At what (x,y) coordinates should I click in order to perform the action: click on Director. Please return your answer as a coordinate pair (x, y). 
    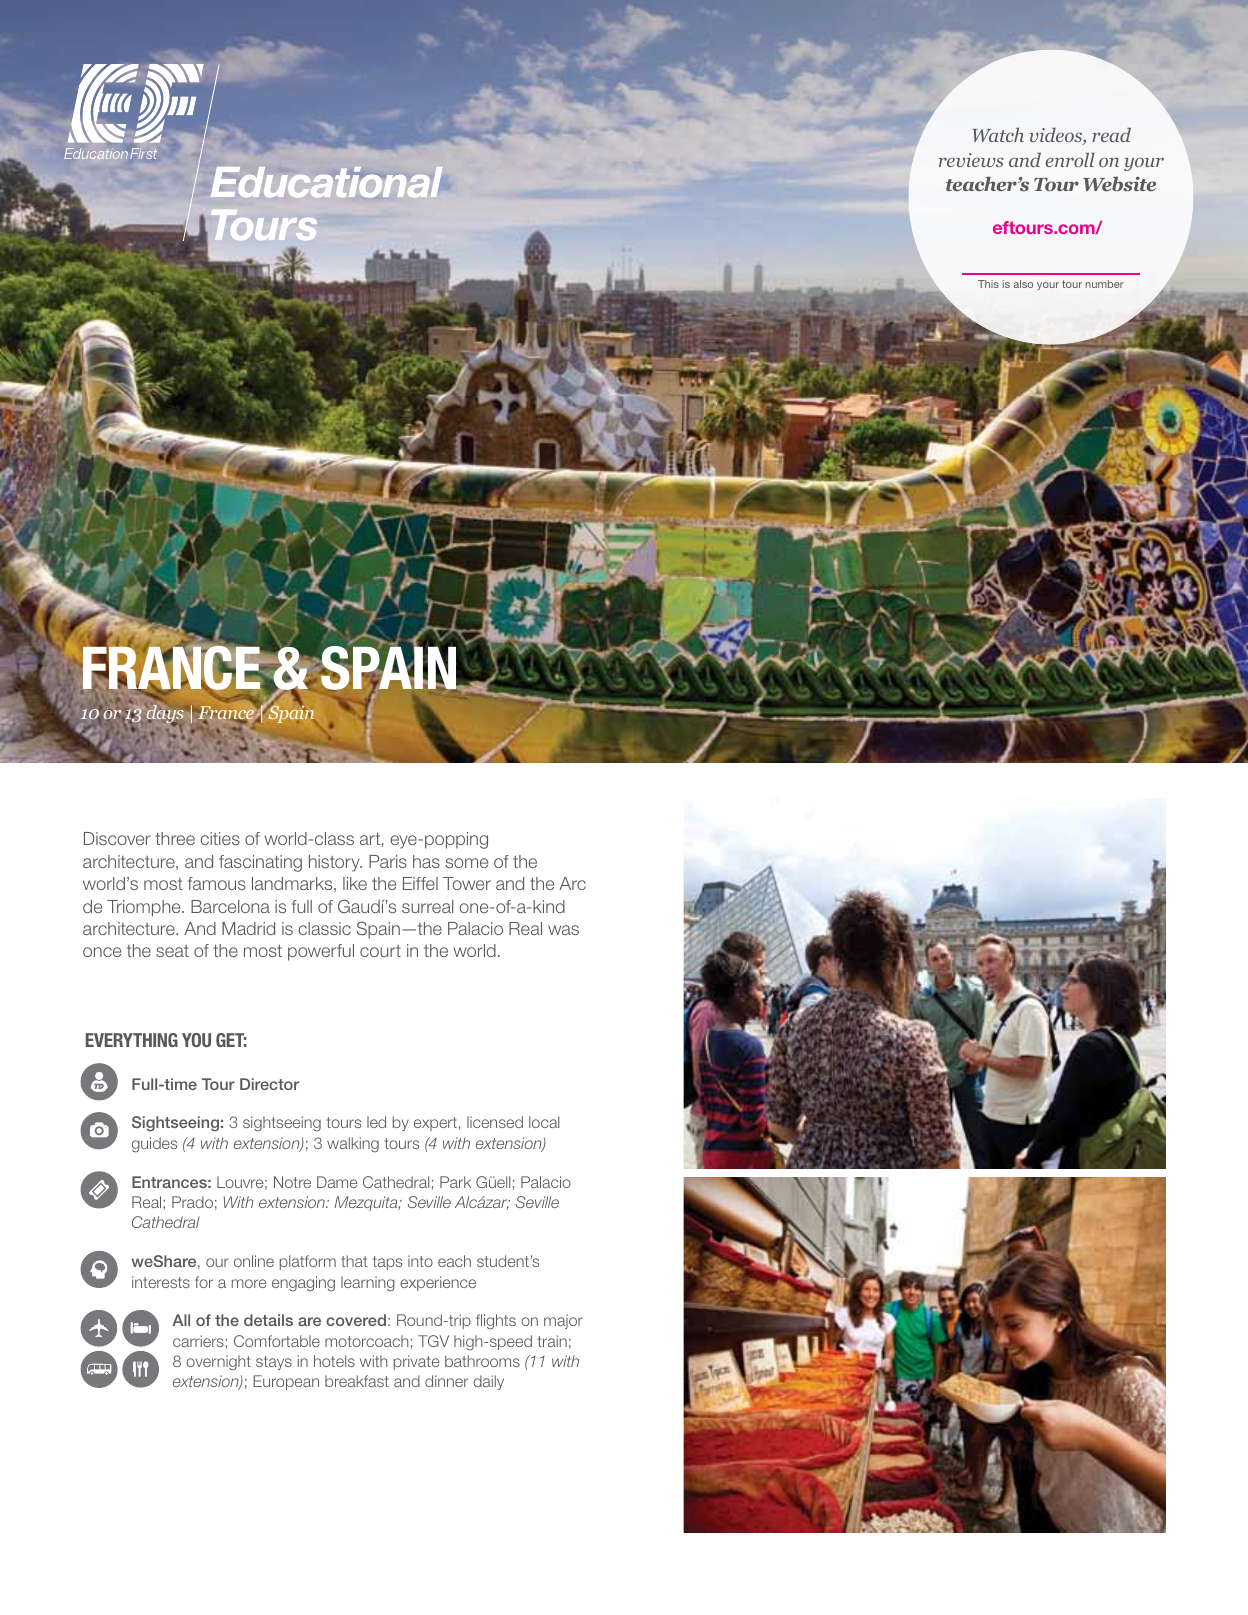
    Looking at the image, I should click on (269, 1084).
